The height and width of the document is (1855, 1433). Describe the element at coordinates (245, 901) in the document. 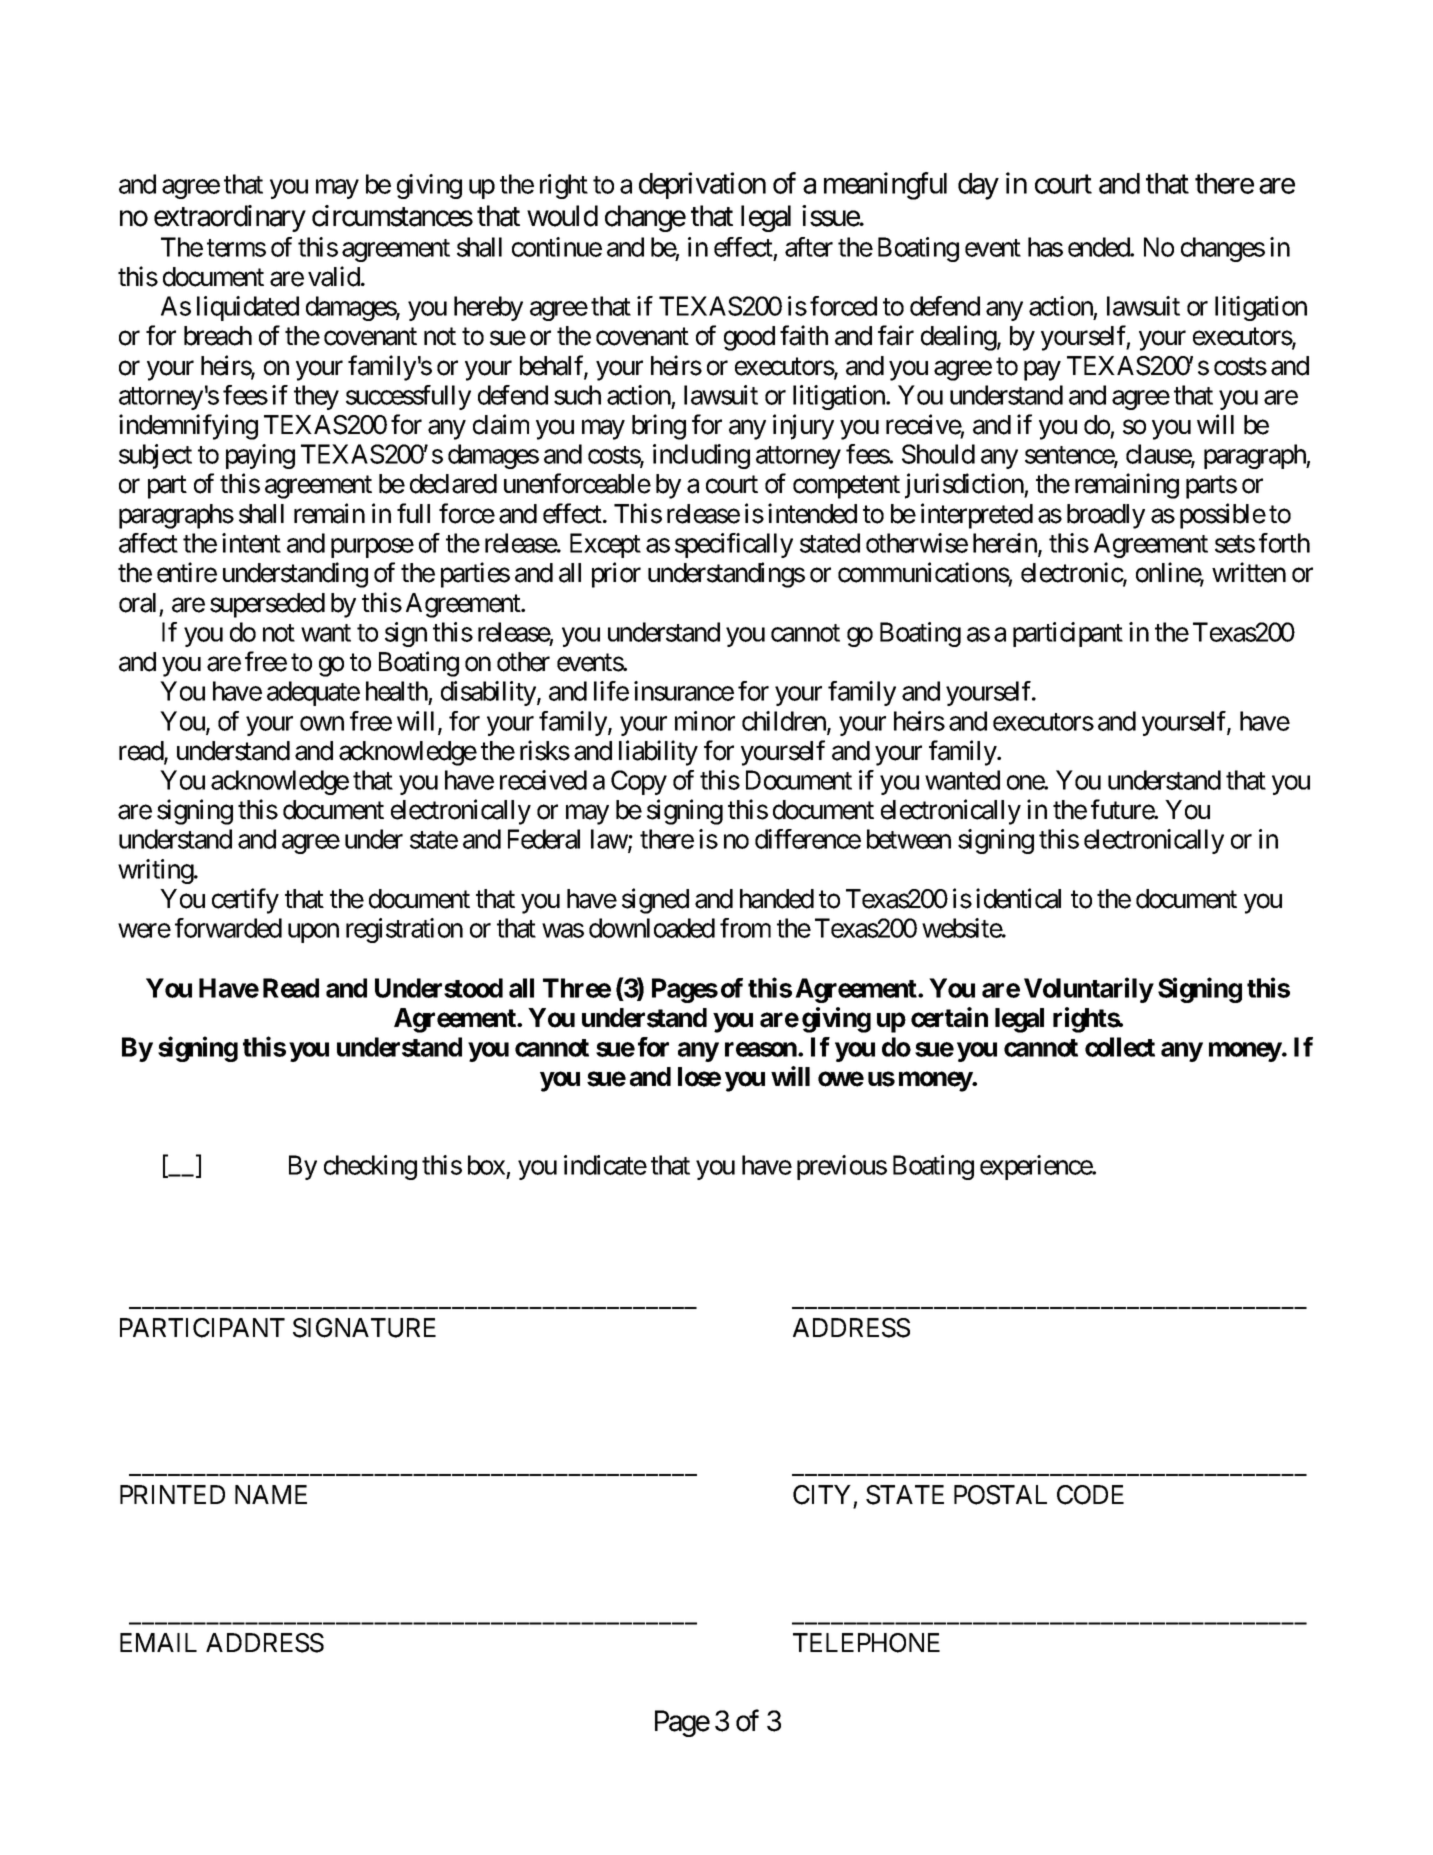

I see `certify` at that location.
